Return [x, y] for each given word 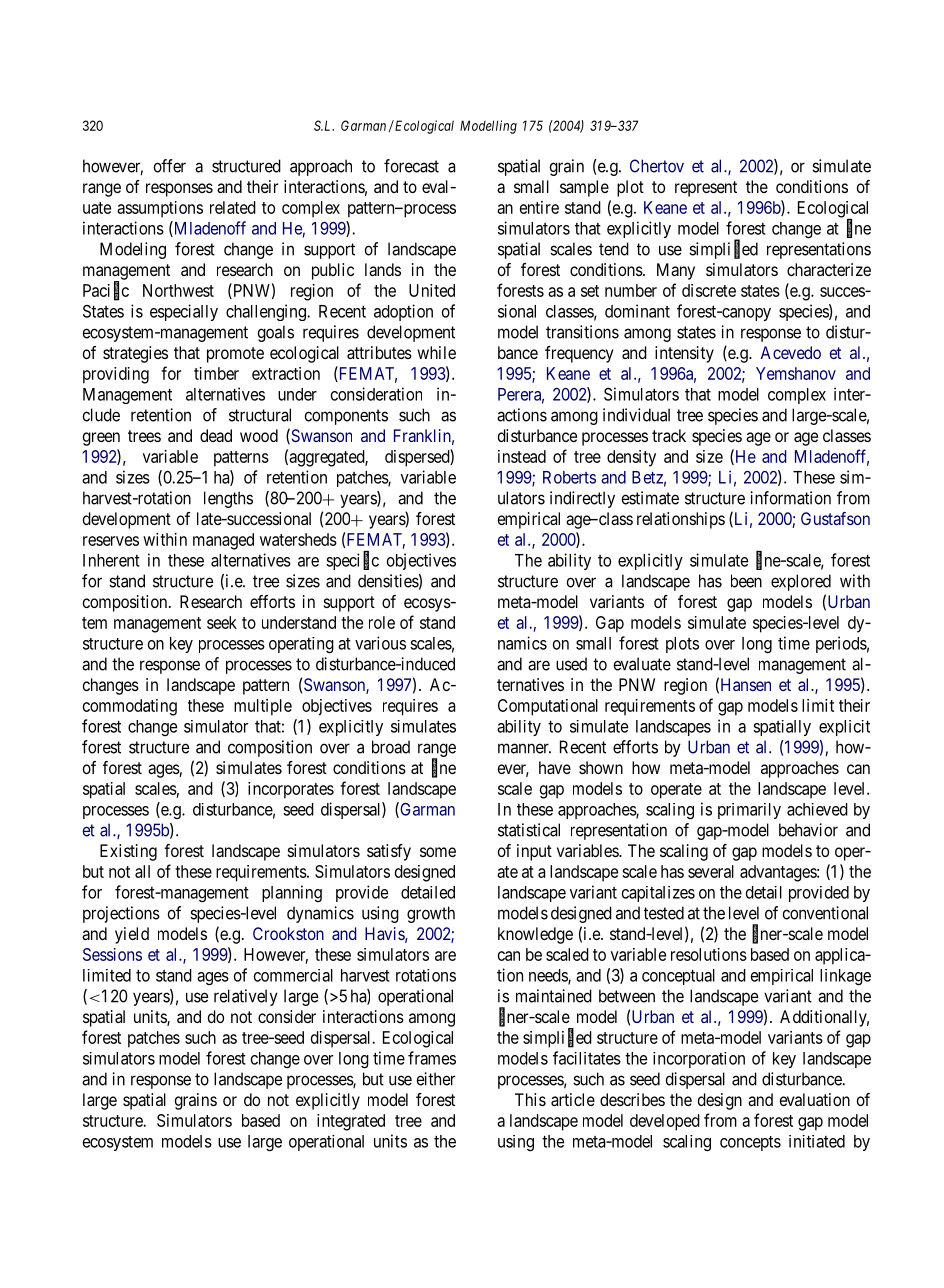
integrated [351, 1122]
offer [170, 166]
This [530, 1099]
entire [539, 207]
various [380, 643]
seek [222, 622]
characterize [829, 269]
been [746, 581]
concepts [750, 1143]
